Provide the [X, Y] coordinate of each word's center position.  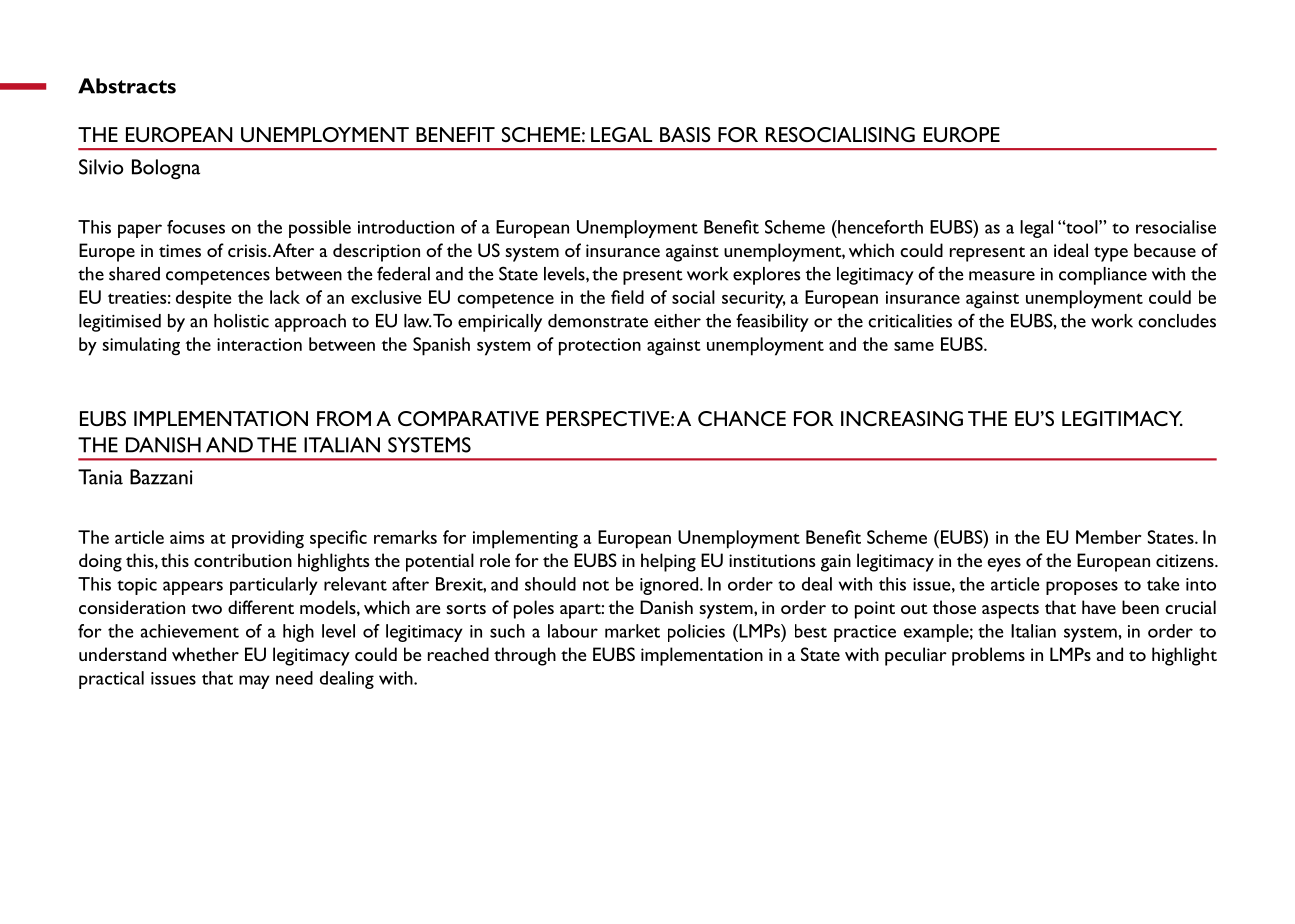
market [632, 631]
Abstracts [127, 86]
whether [205, 654]
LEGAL [621, 134]
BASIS [685, 134]
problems [988, 656]
